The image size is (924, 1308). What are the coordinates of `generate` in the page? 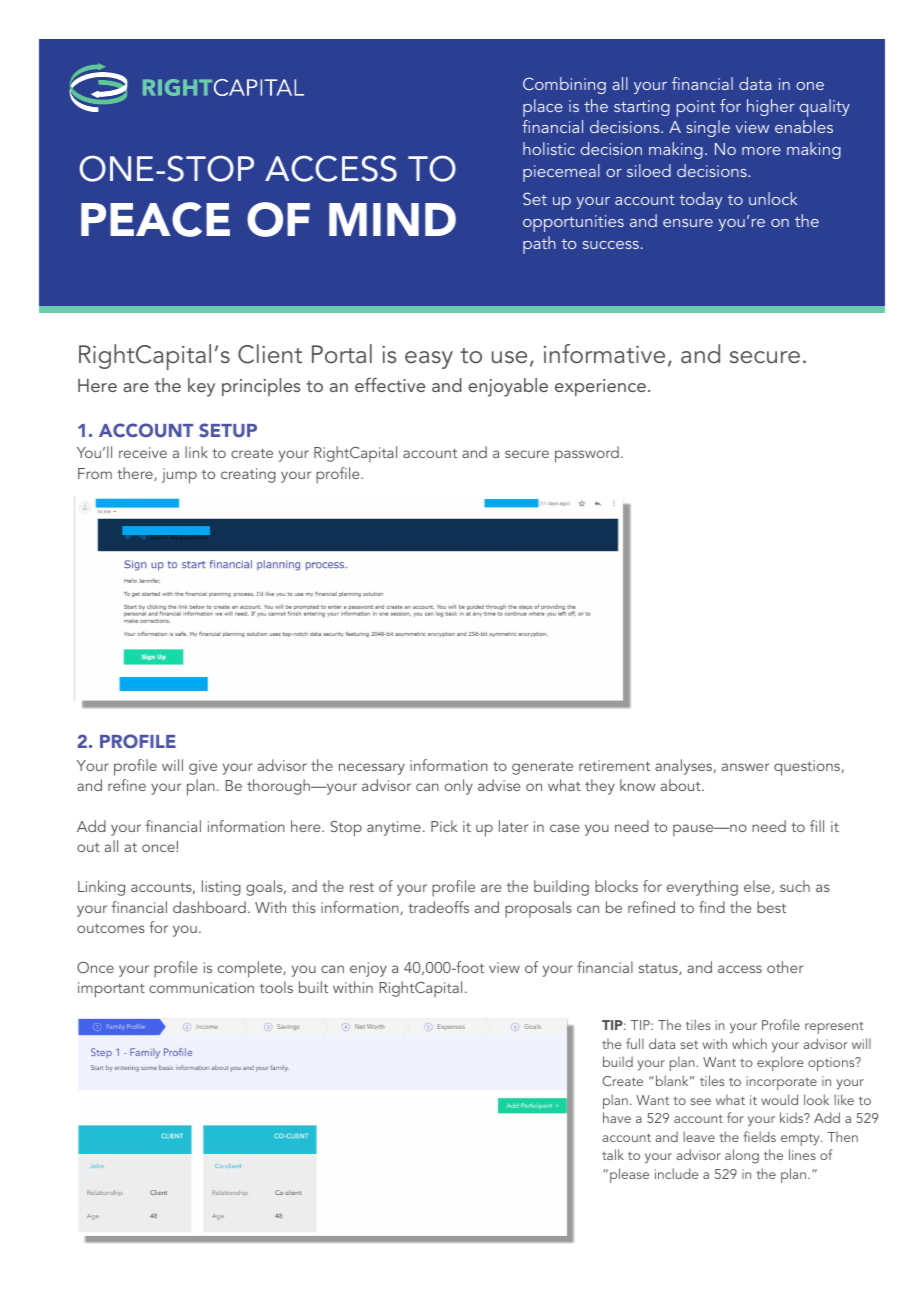 It's located at (542, 768).
